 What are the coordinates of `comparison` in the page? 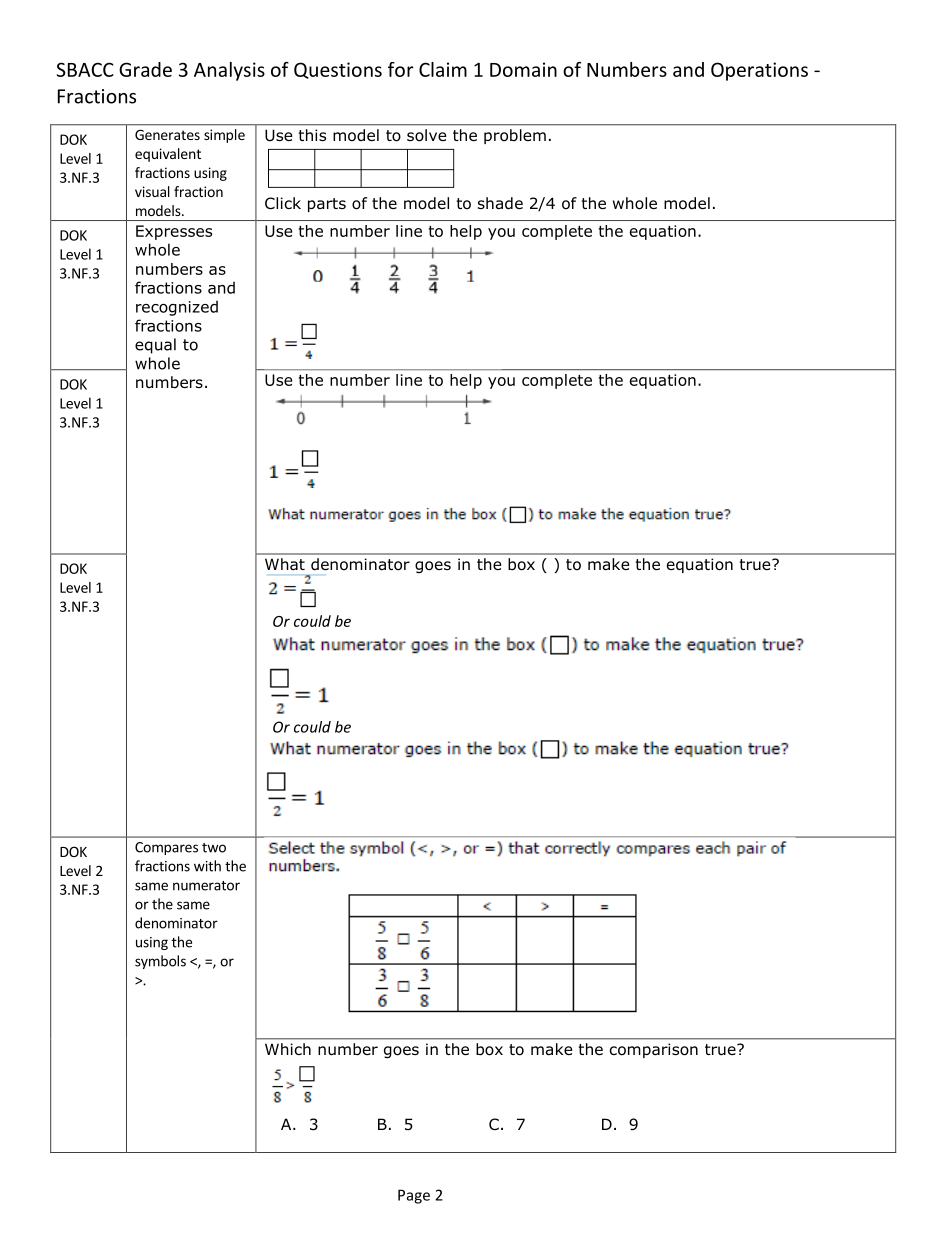 It's located at (654, 1050).
